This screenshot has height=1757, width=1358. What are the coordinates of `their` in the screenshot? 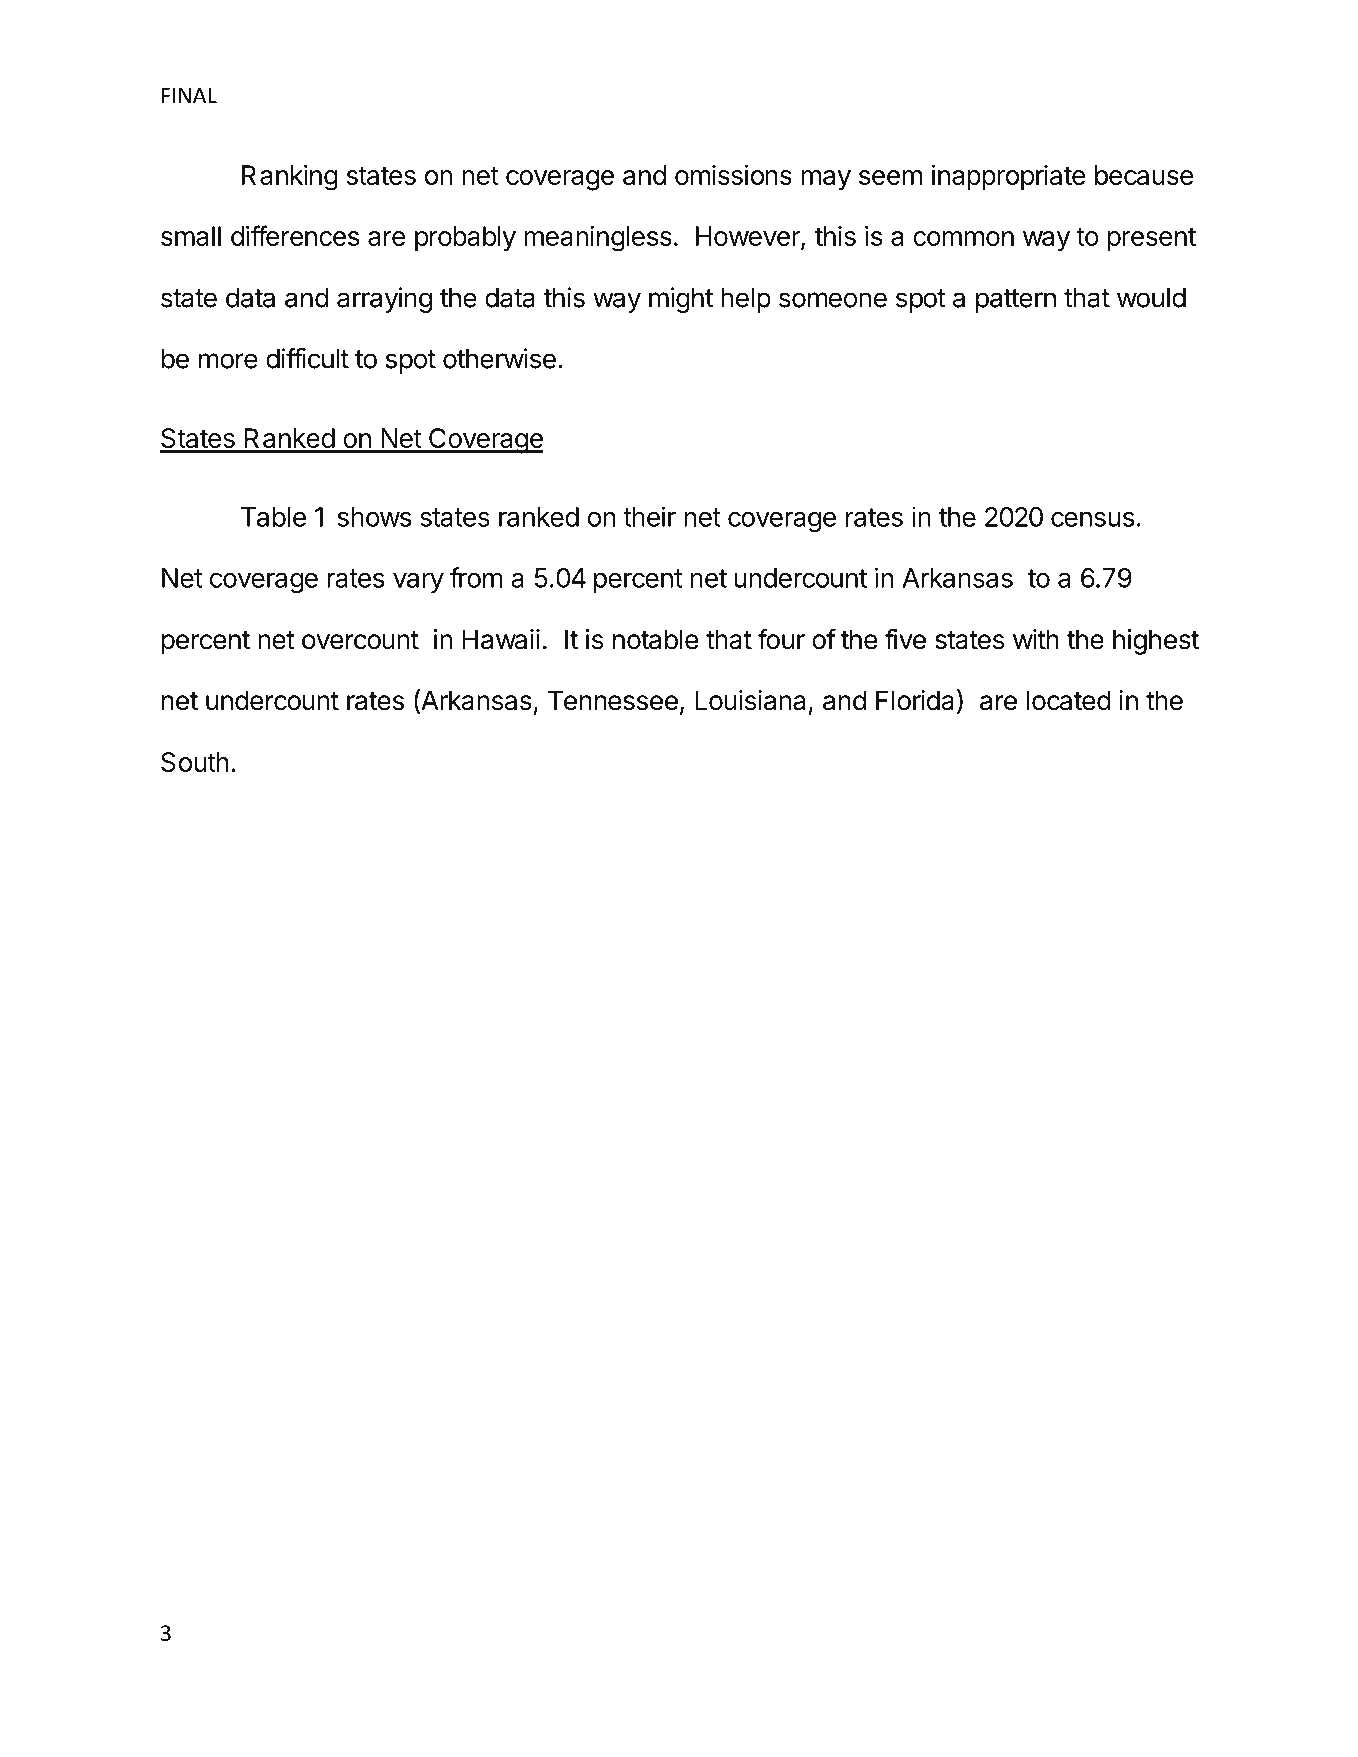 It's located at (649, 516).
